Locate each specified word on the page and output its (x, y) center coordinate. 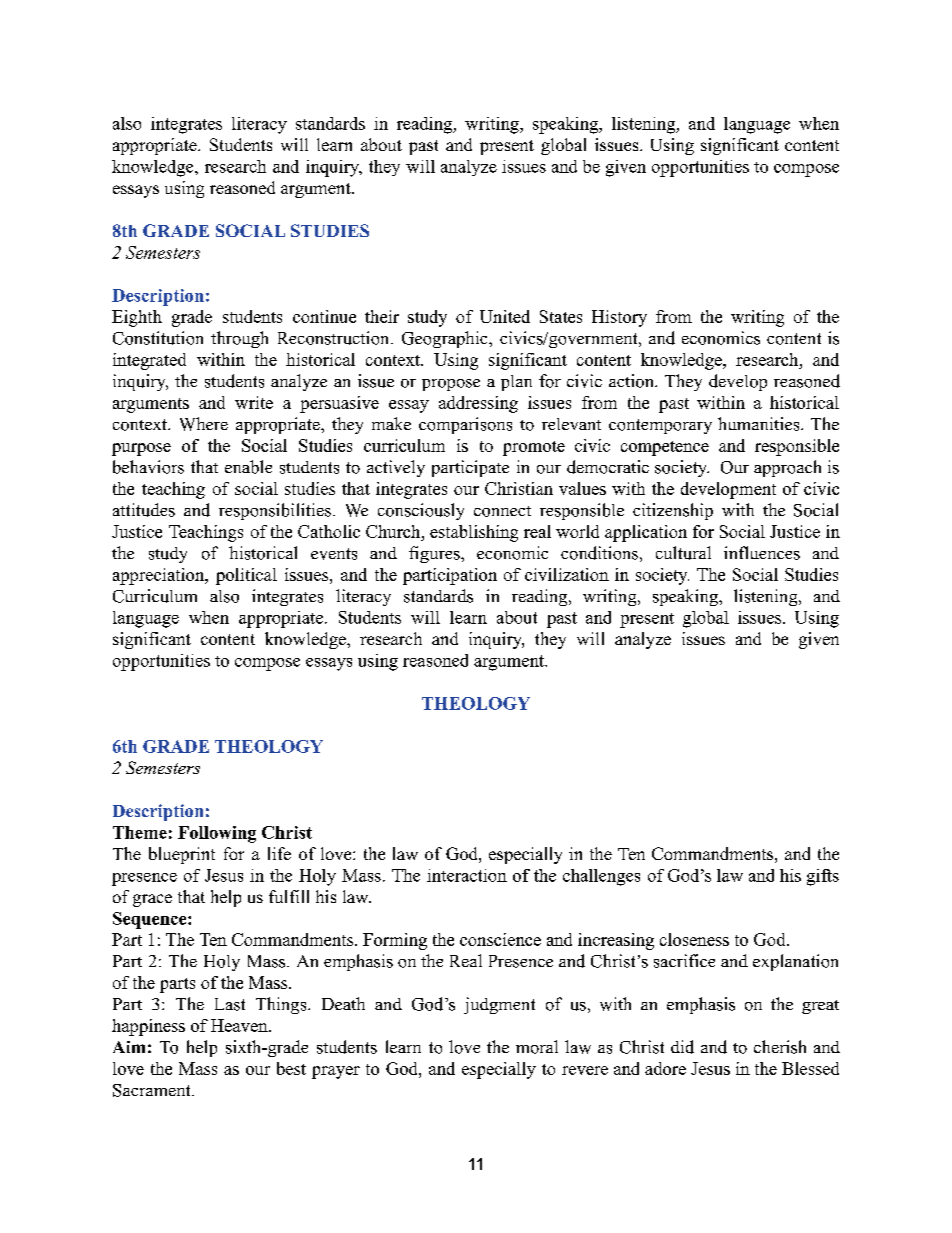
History (619, 318)
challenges (601, 877)
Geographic (446, 339)
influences (762, 553)
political (246, 576)
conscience (500, 939)
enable (248, 467)
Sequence (151, 920)
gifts (823, 877)
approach (787, 468)
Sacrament (153, 1090)
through (239, 339)
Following (217, 834)
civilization (567, 574)
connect (502, 511)
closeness (694, 939)
